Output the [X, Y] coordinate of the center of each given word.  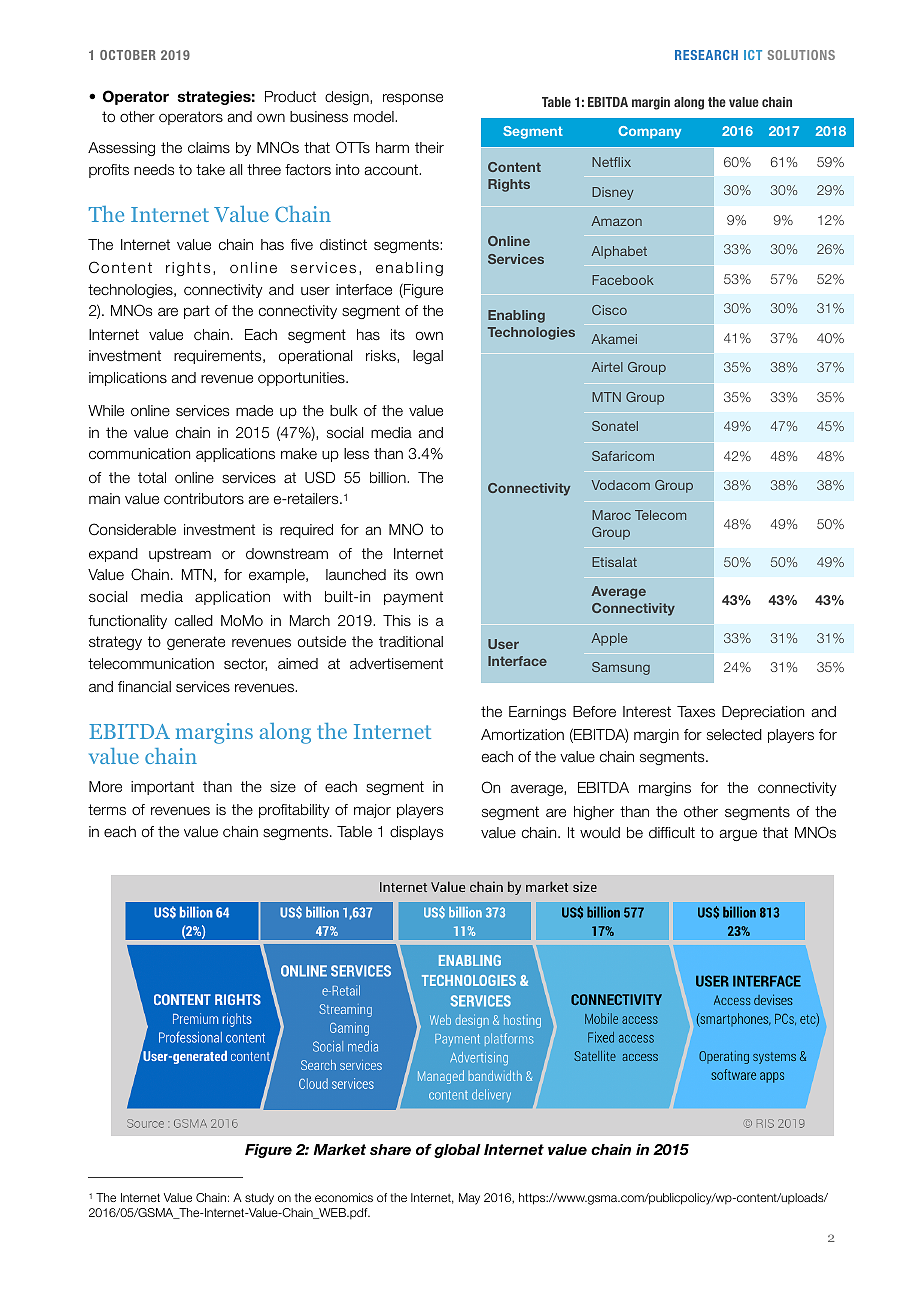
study [259, 1199]
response [413, 99]
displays [416, 833]
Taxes [696, 711]
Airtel [607, 367]
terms [107, 809]
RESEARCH [706, 55]
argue [738, 835]
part [197, 312]
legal [428, 357]
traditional [411, 641]
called [194, 620]
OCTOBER [128, 55]
